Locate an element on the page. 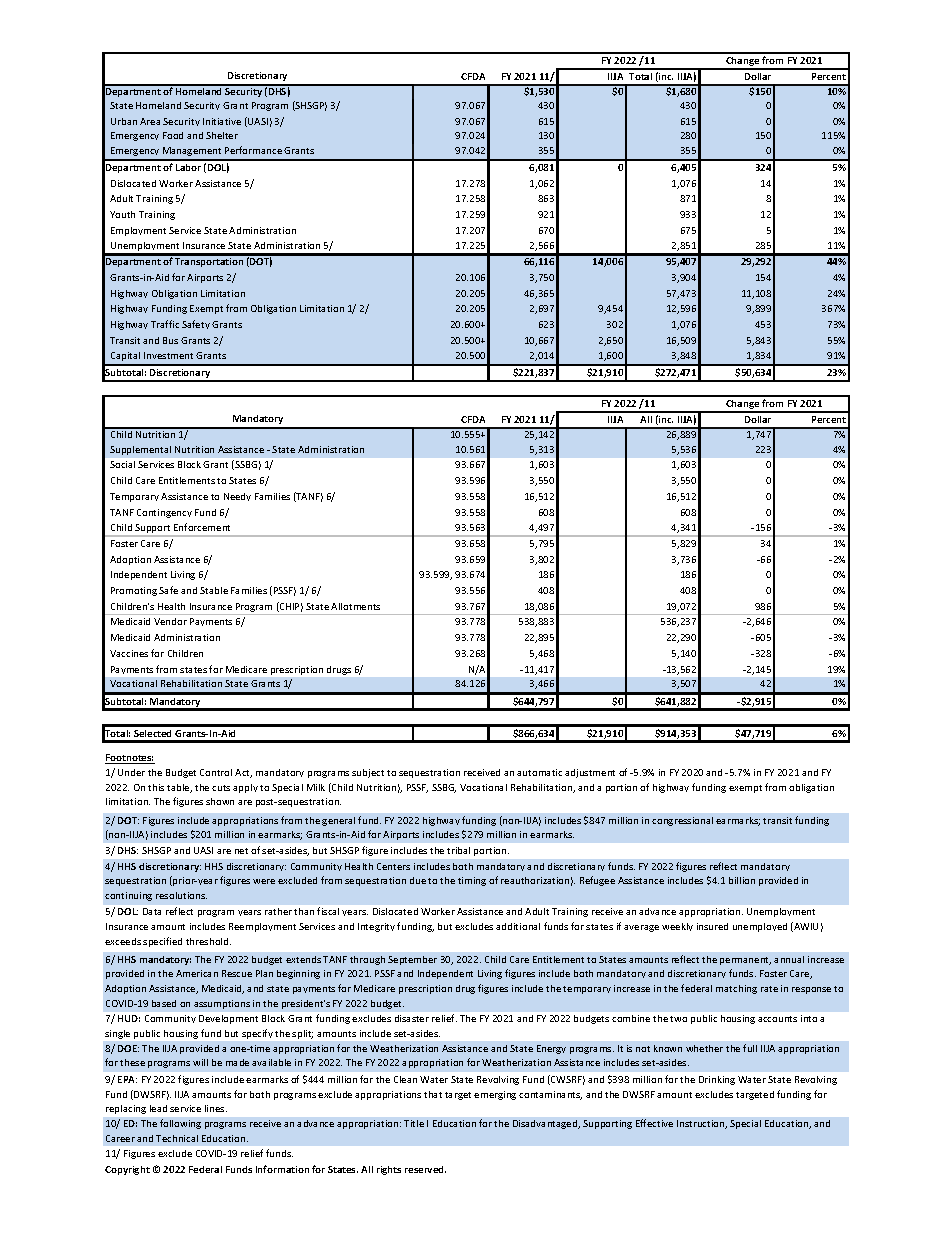 The height and width of the image is (1233, 952). Vendor is located at coordinates (170, 621).
